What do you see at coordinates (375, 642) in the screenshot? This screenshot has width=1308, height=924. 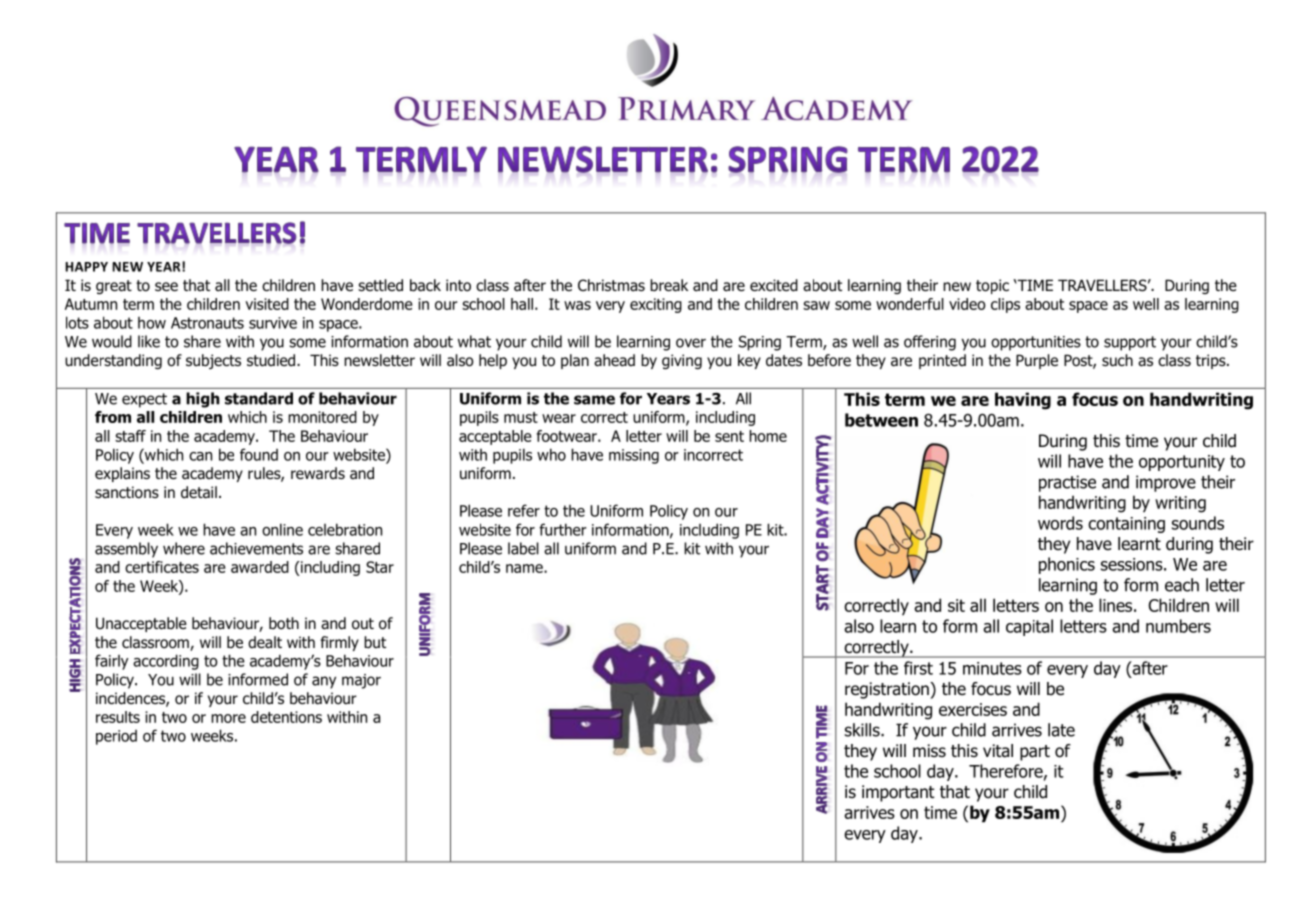 I see `but` at bounding box center [375, 642].
